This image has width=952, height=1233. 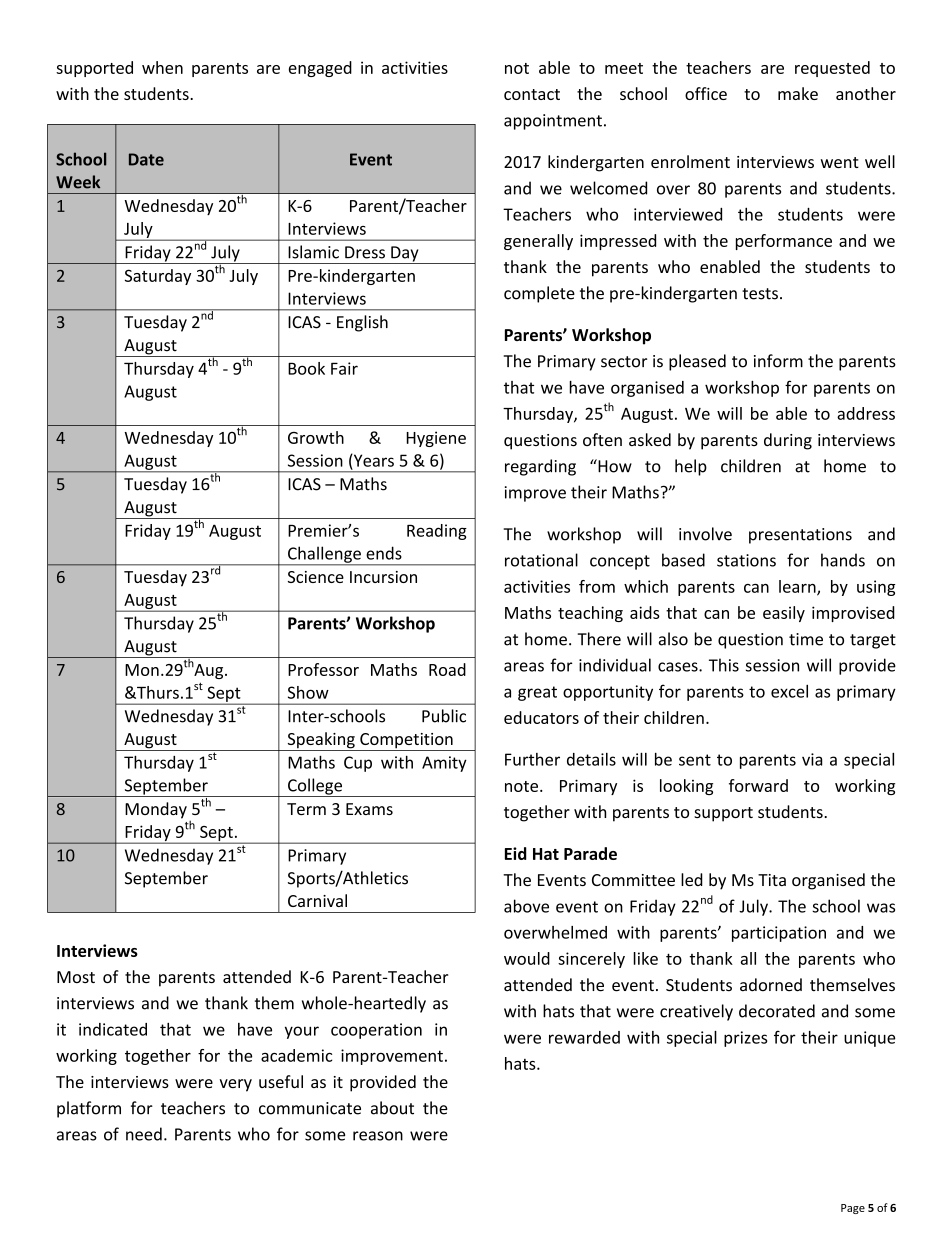 What do you see at coordinates (436, 439) in the image?
I see `Hygiene` at bounding box center [436, 439].
